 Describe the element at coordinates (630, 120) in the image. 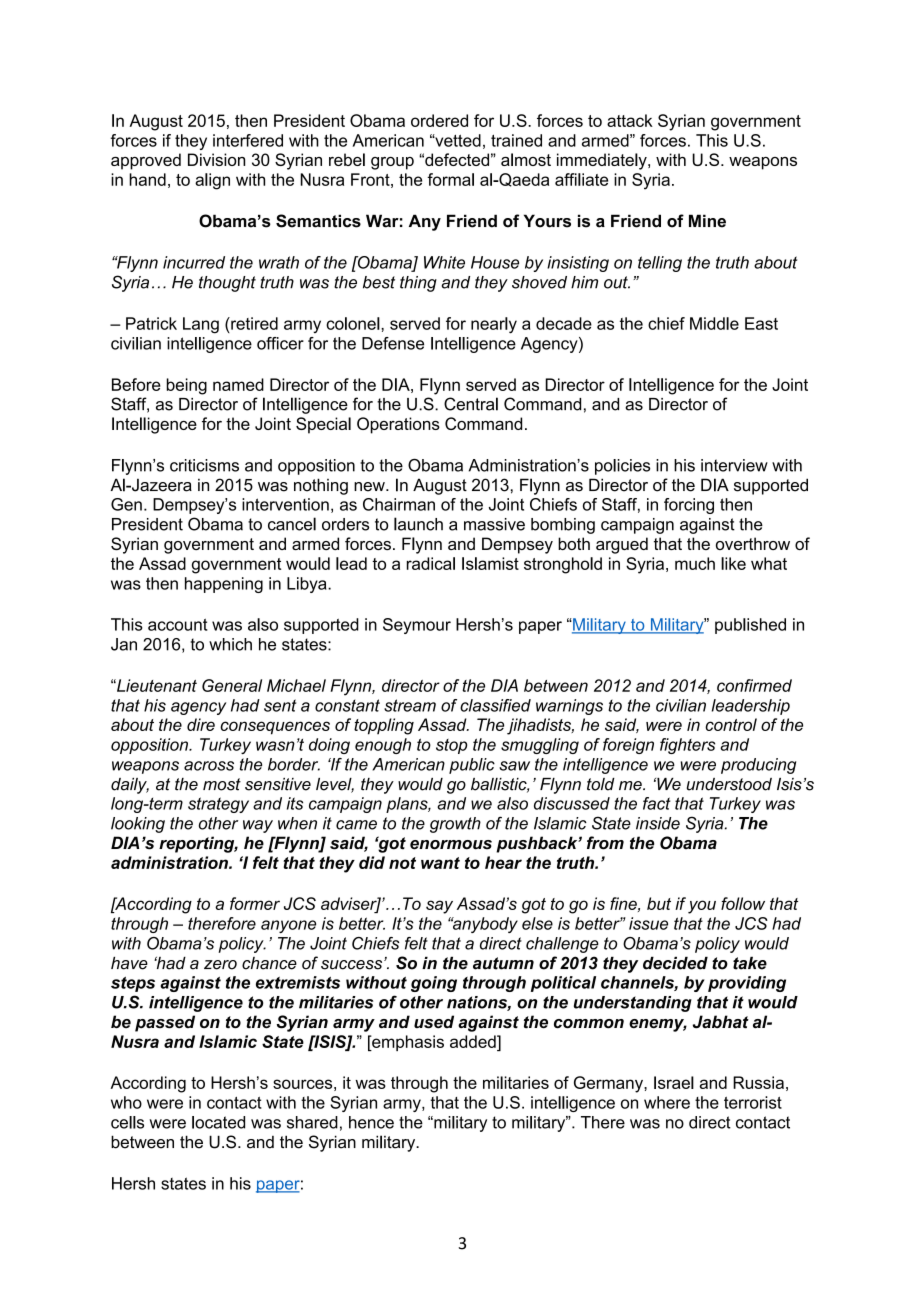

I see `attack` at that location.
